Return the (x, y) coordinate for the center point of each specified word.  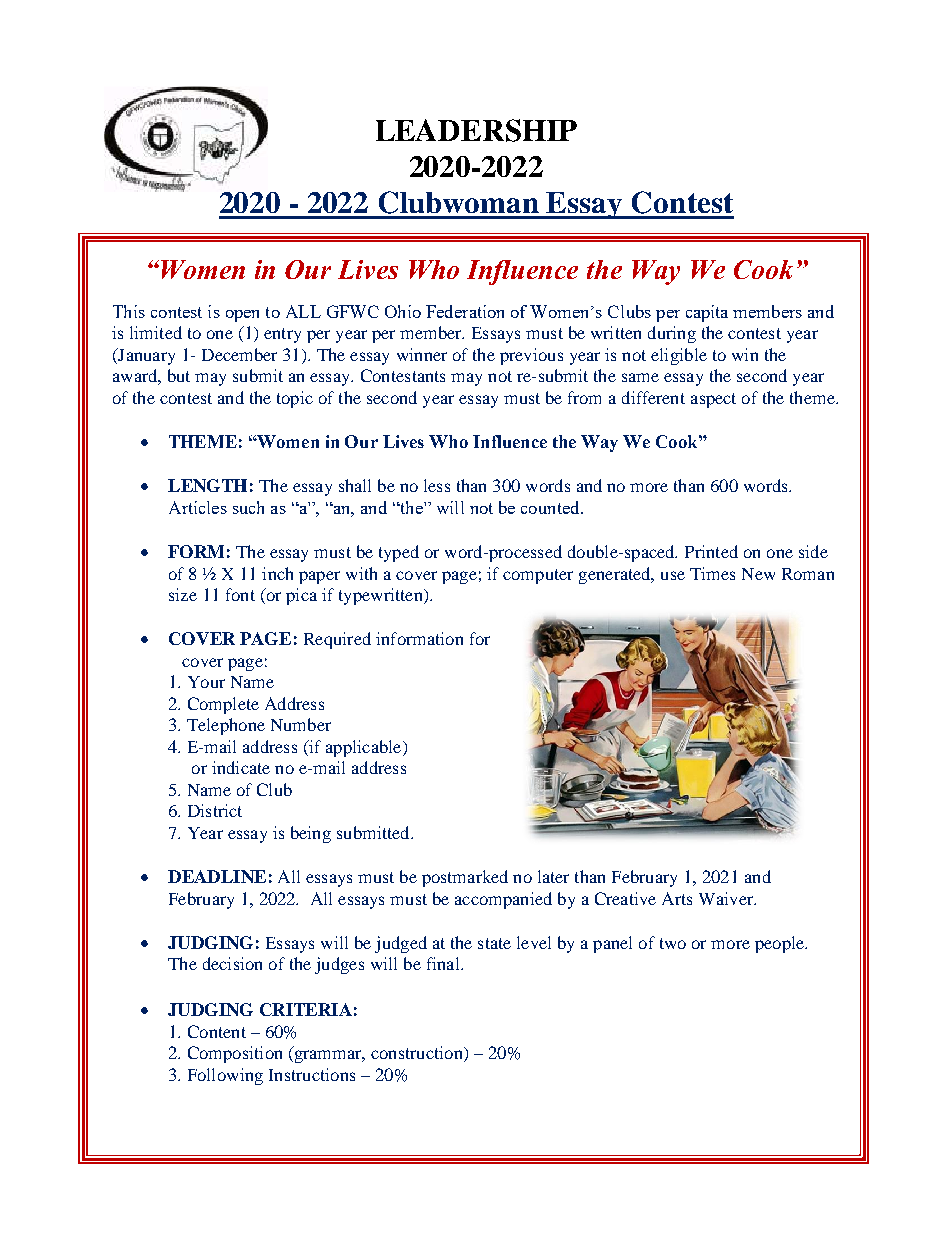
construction (418, 1054)
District (215, 810)
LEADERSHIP (476, 130)
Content (217, 1031)
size (183, 594)
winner (422, 354)
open (242, 316)
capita (707, 313)
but (179, 375)
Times (712, 573)
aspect (713, 400)
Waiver (727, 898)
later (553, 876)
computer (538, 576)
